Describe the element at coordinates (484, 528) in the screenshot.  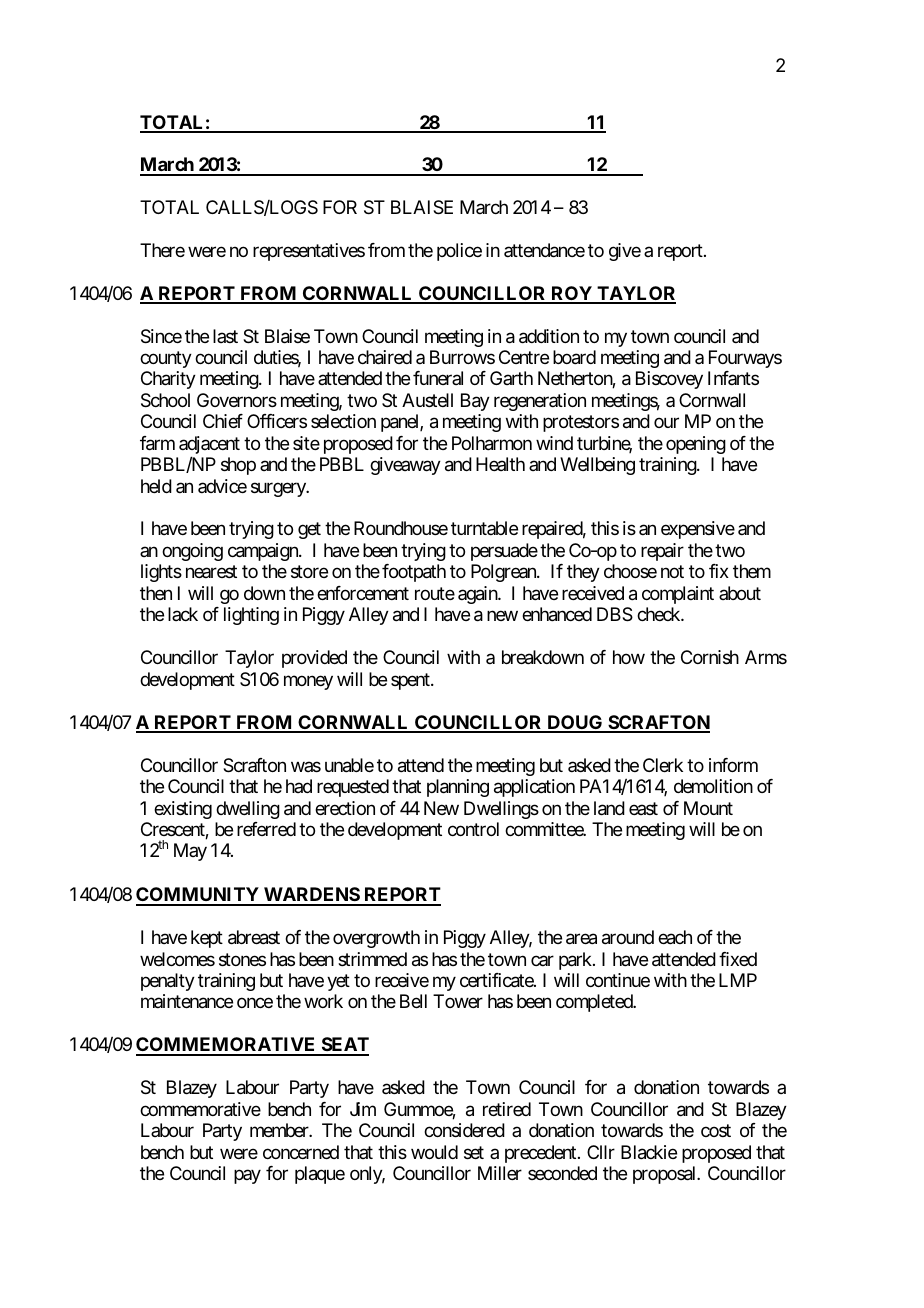
I see `turntable` at that location.
